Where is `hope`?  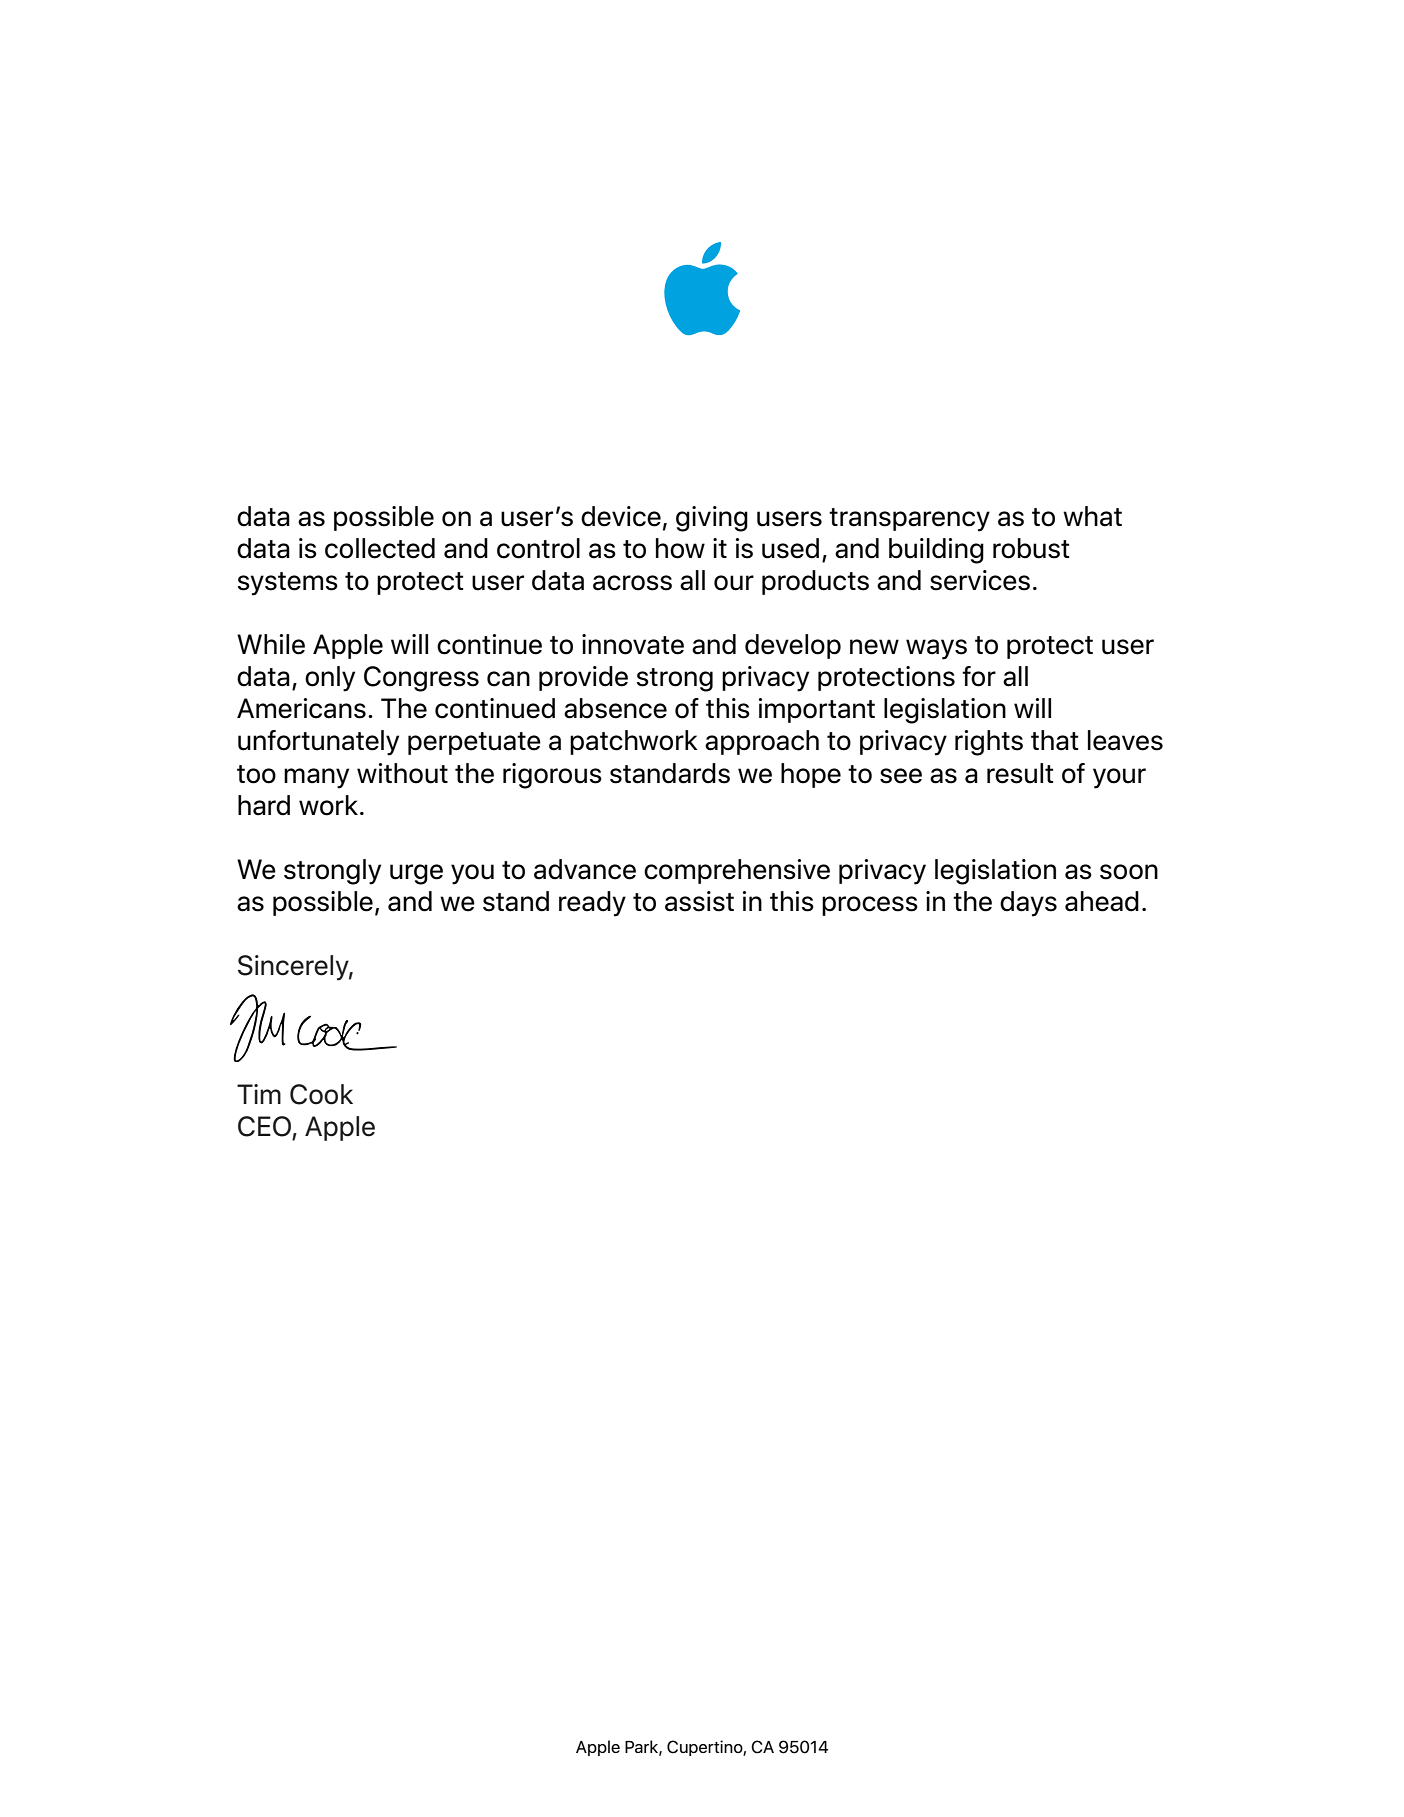
hope is located at coordinates (811, 775).
